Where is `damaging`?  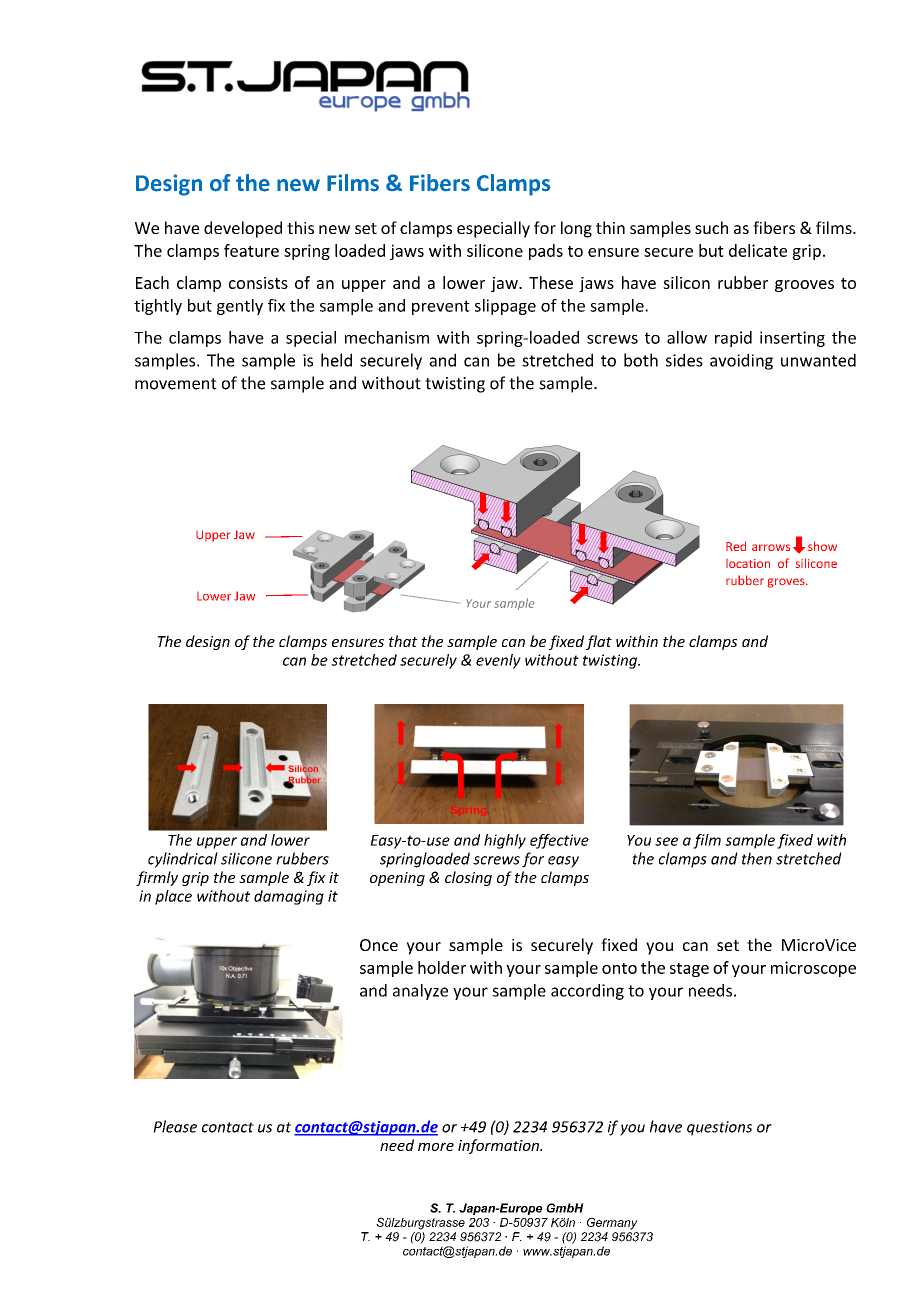 damaging is located at coordinates (289, 897).
